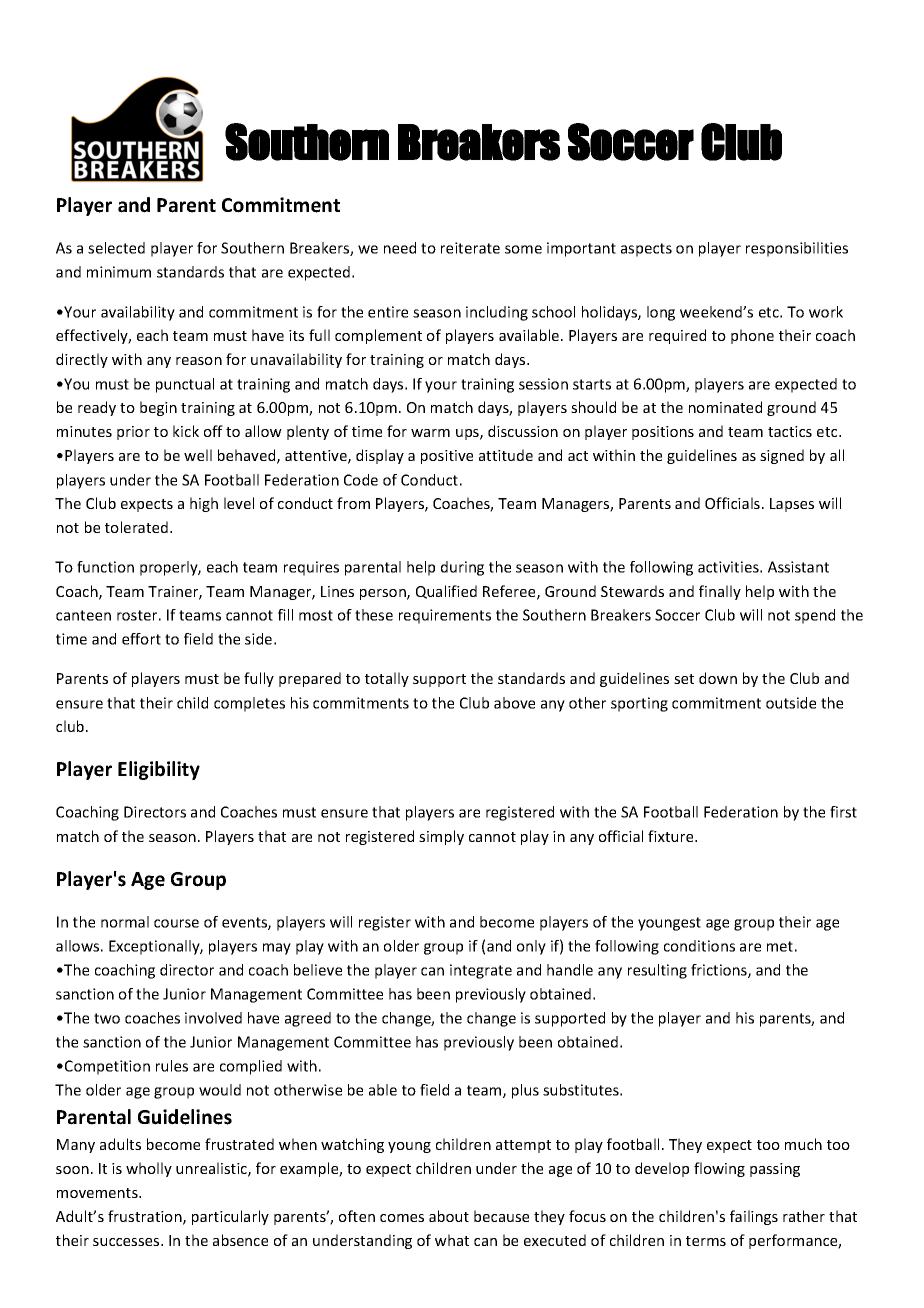 The height and width of the document is (1308, 924). I want to click on finally, so click(720, 592).
